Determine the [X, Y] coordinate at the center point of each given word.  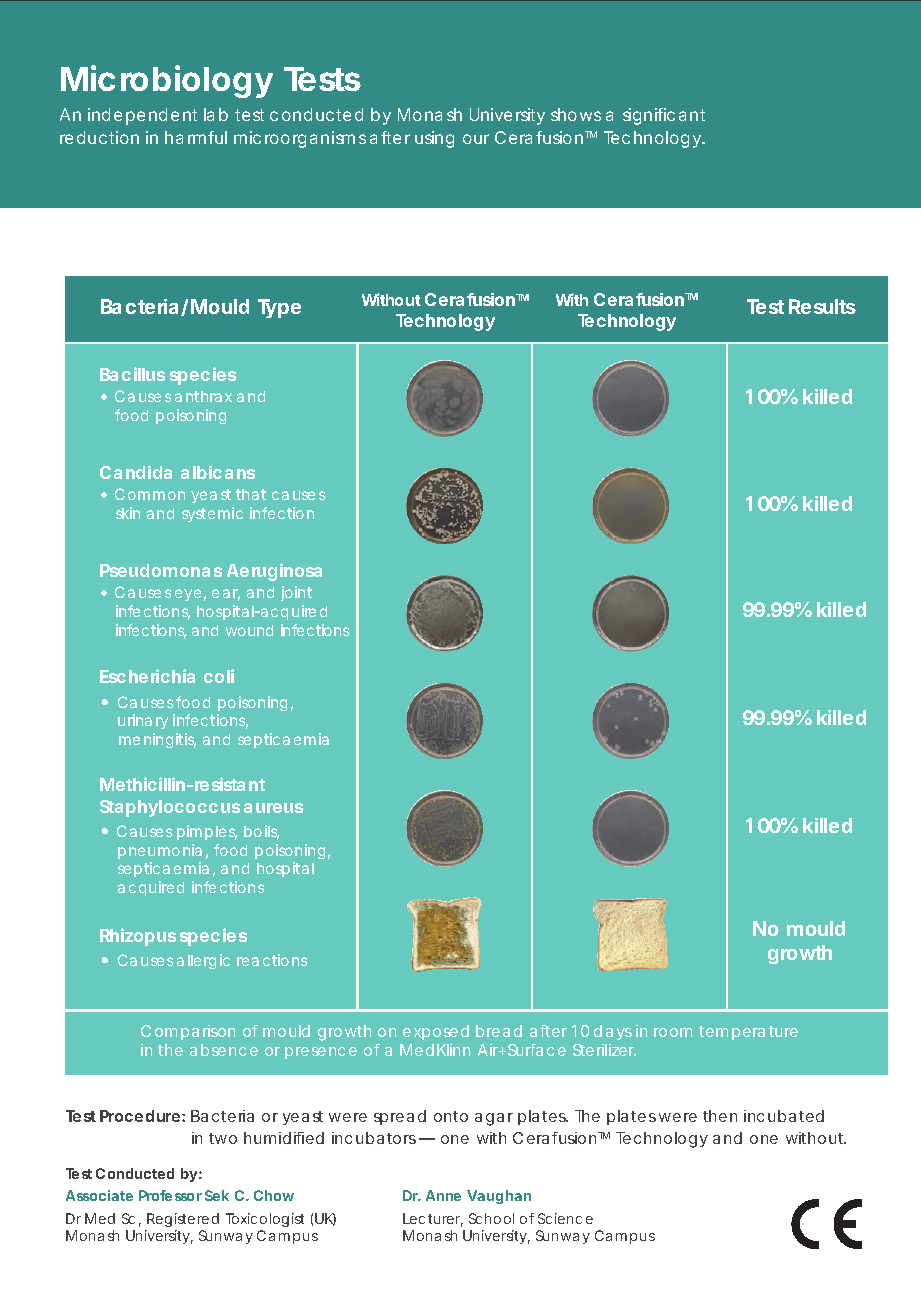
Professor [170, 1195]
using [434, 139]
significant [664, 116]
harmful [196, 137]
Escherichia [147, 676]
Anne [443, 1195]
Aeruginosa [274, 572]
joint [296, 593]
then [720, 1116]
